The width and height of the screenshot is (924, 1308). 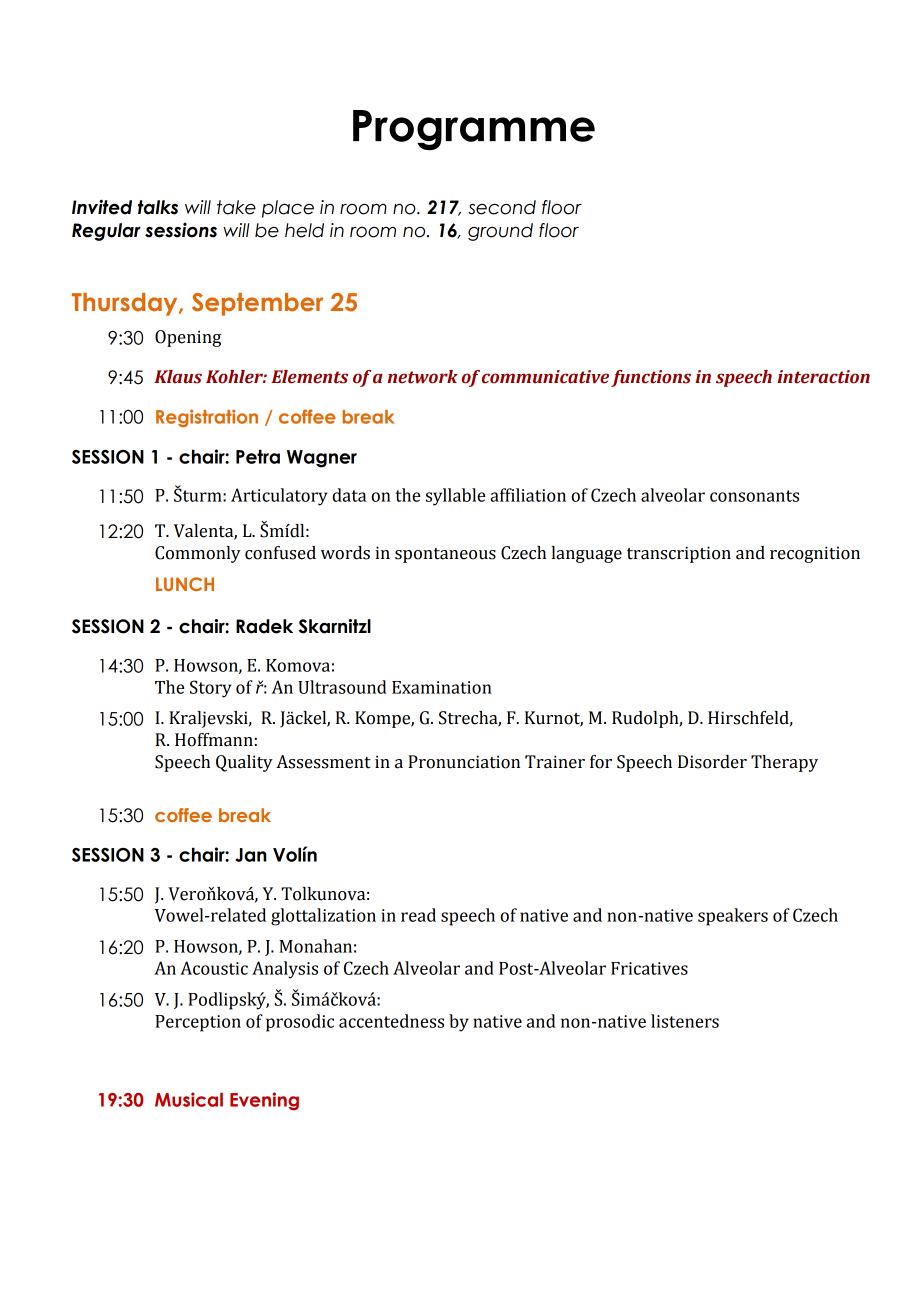 What do you see at coordinates (679, 554) in the screenshot?
I see `transcription` at bounding box center [679, 554].
